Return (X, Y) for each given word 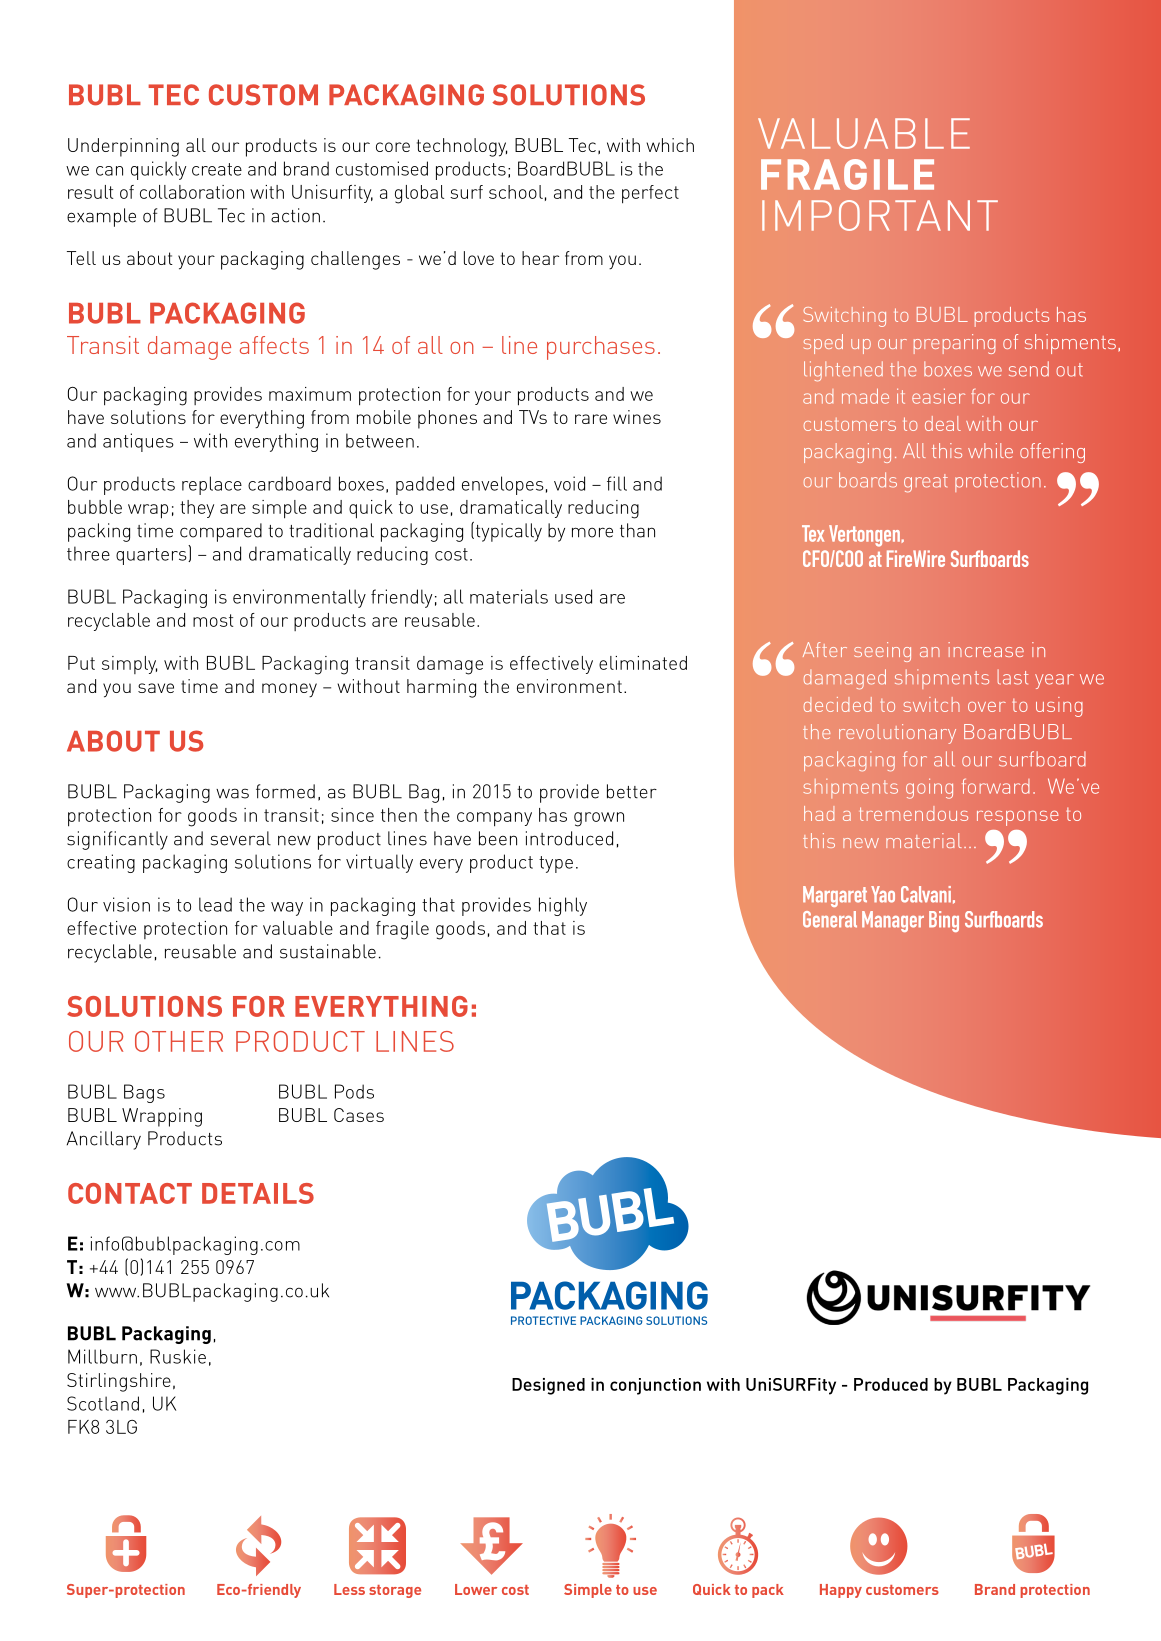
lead (215, 904)
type (556, 864)
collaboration (192, 192)
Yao (883, 894)
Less (349, 1589)
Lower (476, 1589)
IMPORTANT (880, 215)
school (516, 192)
